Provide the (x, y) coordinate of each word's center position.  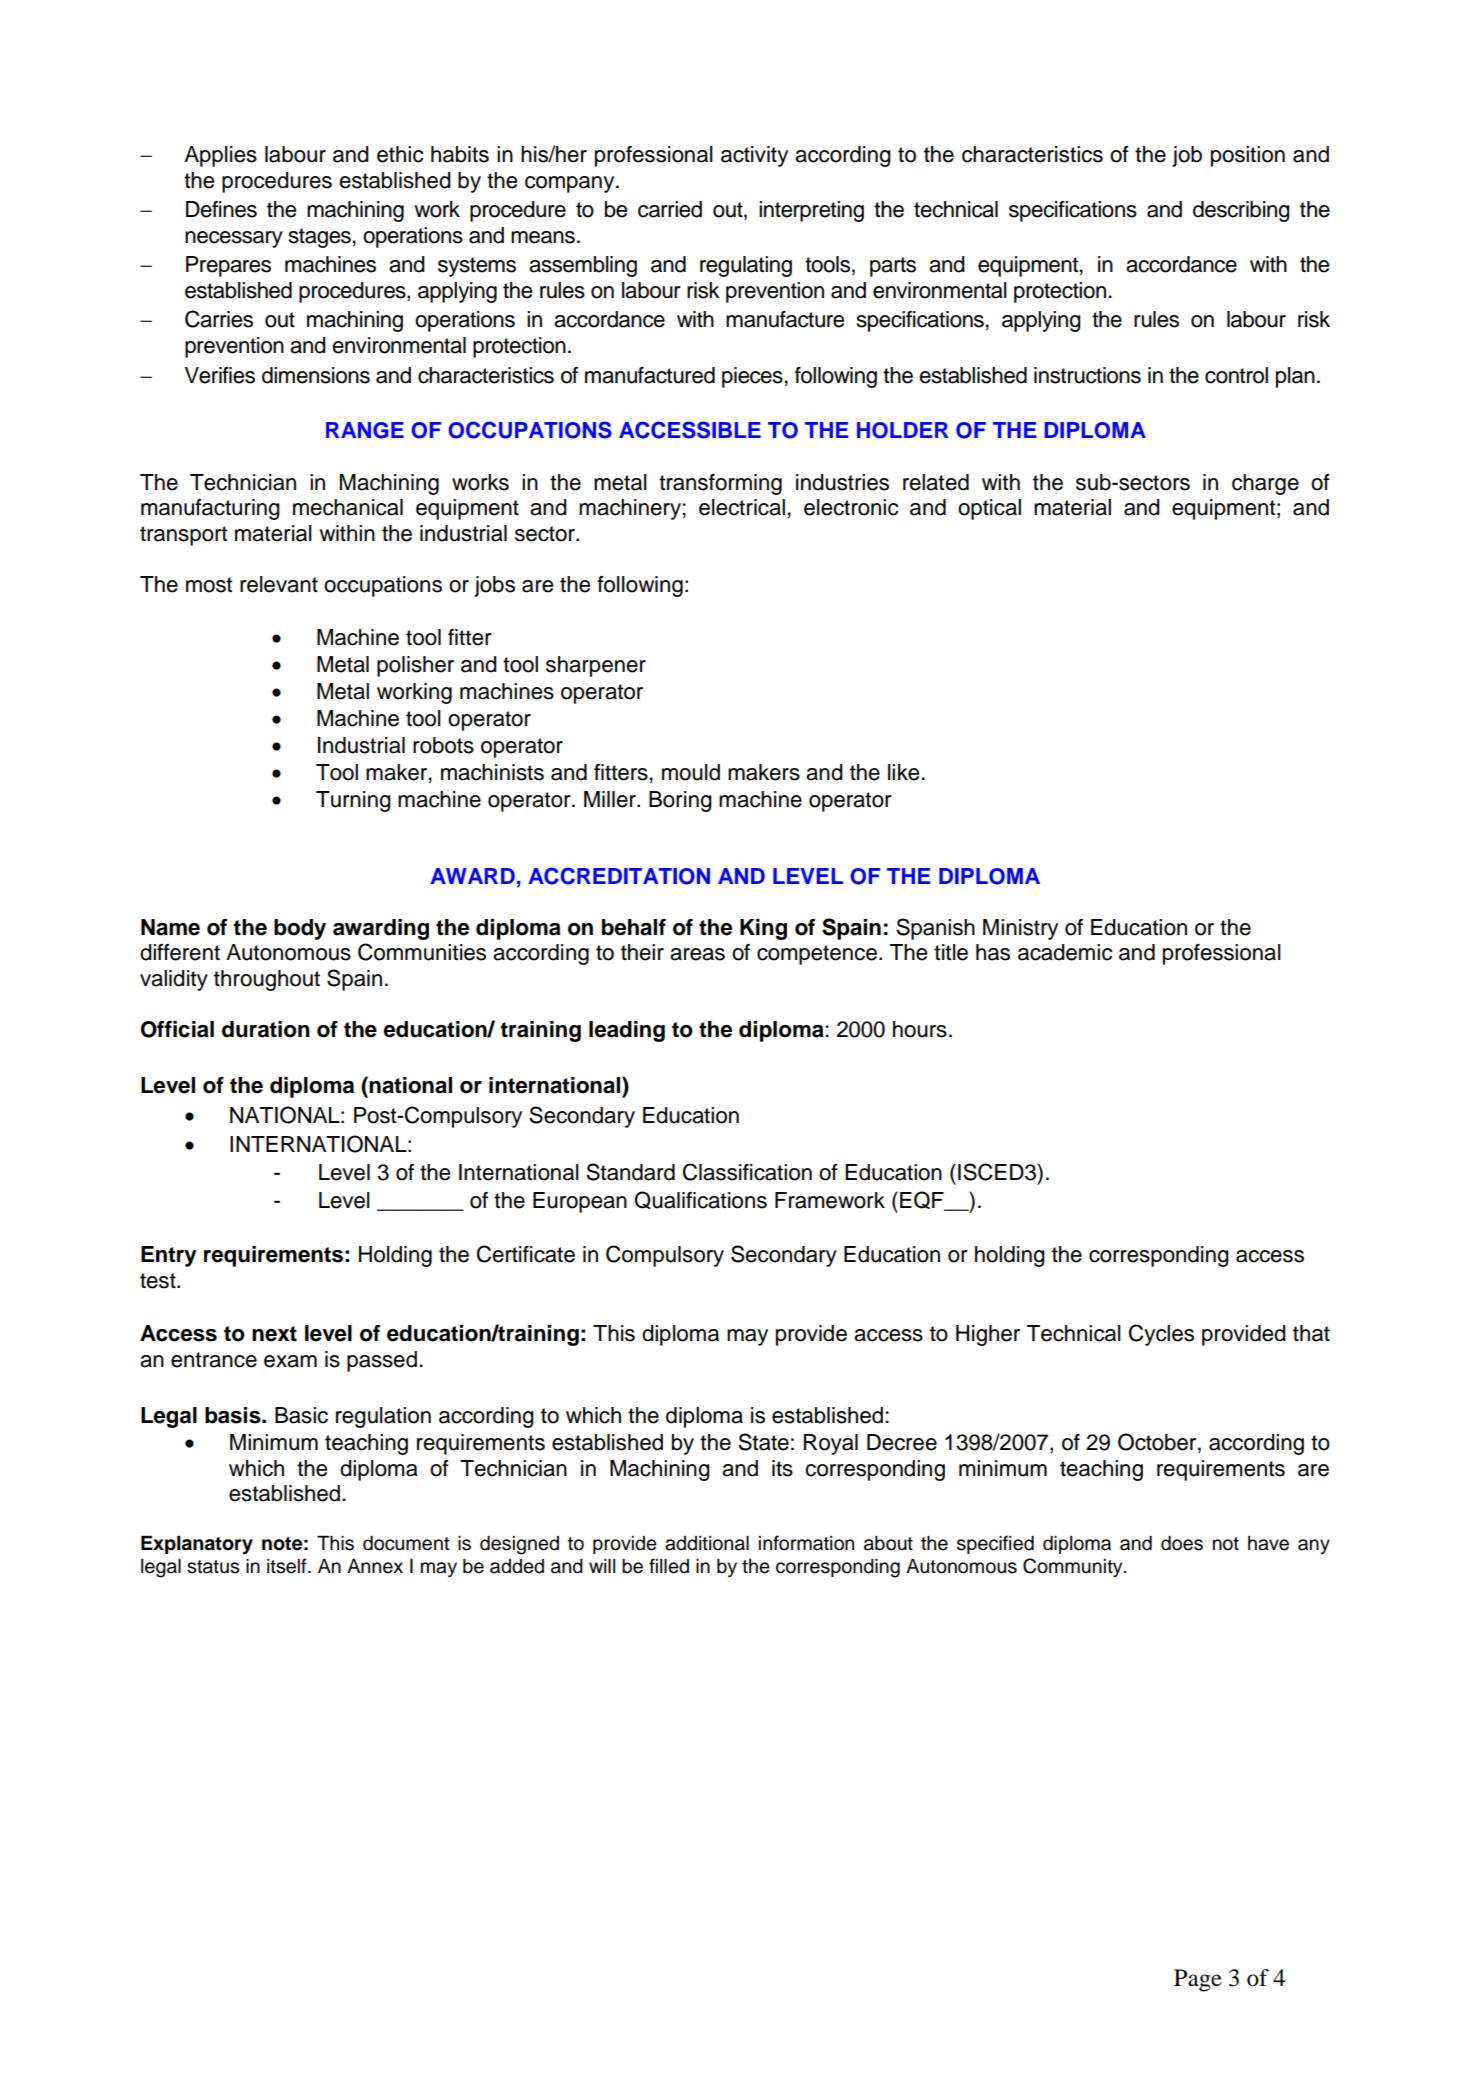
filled (669, 1566)
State (763, 1442)
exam (290, 1361)
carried (670, 209)
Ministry (1020, 929)
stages (320, 238)
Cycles (1161, 1335)
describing (1241, 211)
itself (288, 1566)
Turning (353, 801)
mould (691, 772)
